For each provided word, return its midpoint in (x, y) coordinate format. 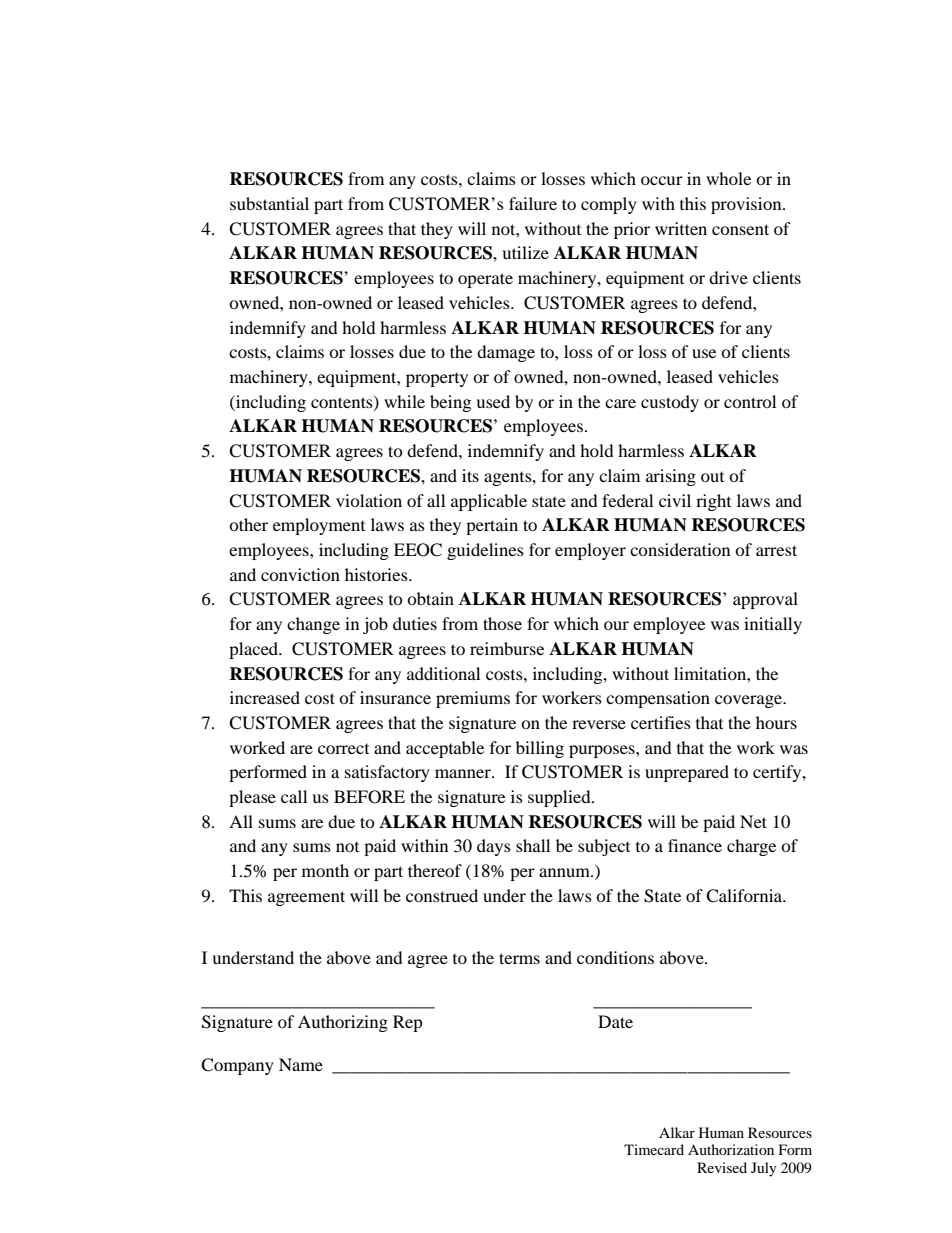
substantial (269, 203)
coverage (749, 701)
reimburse (507, 648)
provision (747, 205)
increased (265, 697)
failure (533, 203)
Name (301, 1064)
